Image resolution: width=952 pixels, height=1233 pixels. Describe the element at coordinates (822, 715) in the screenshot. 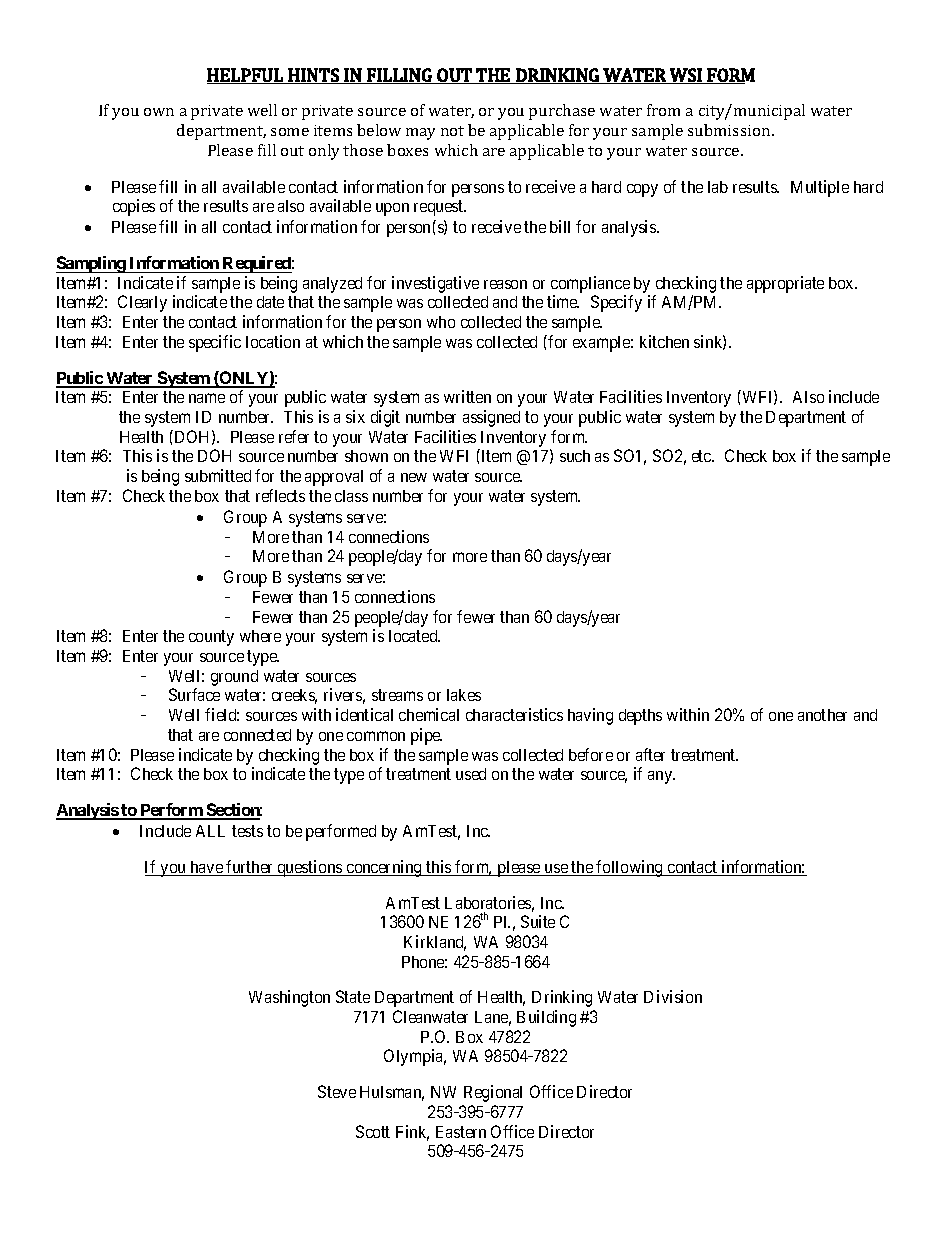

I see `another` at that location.
